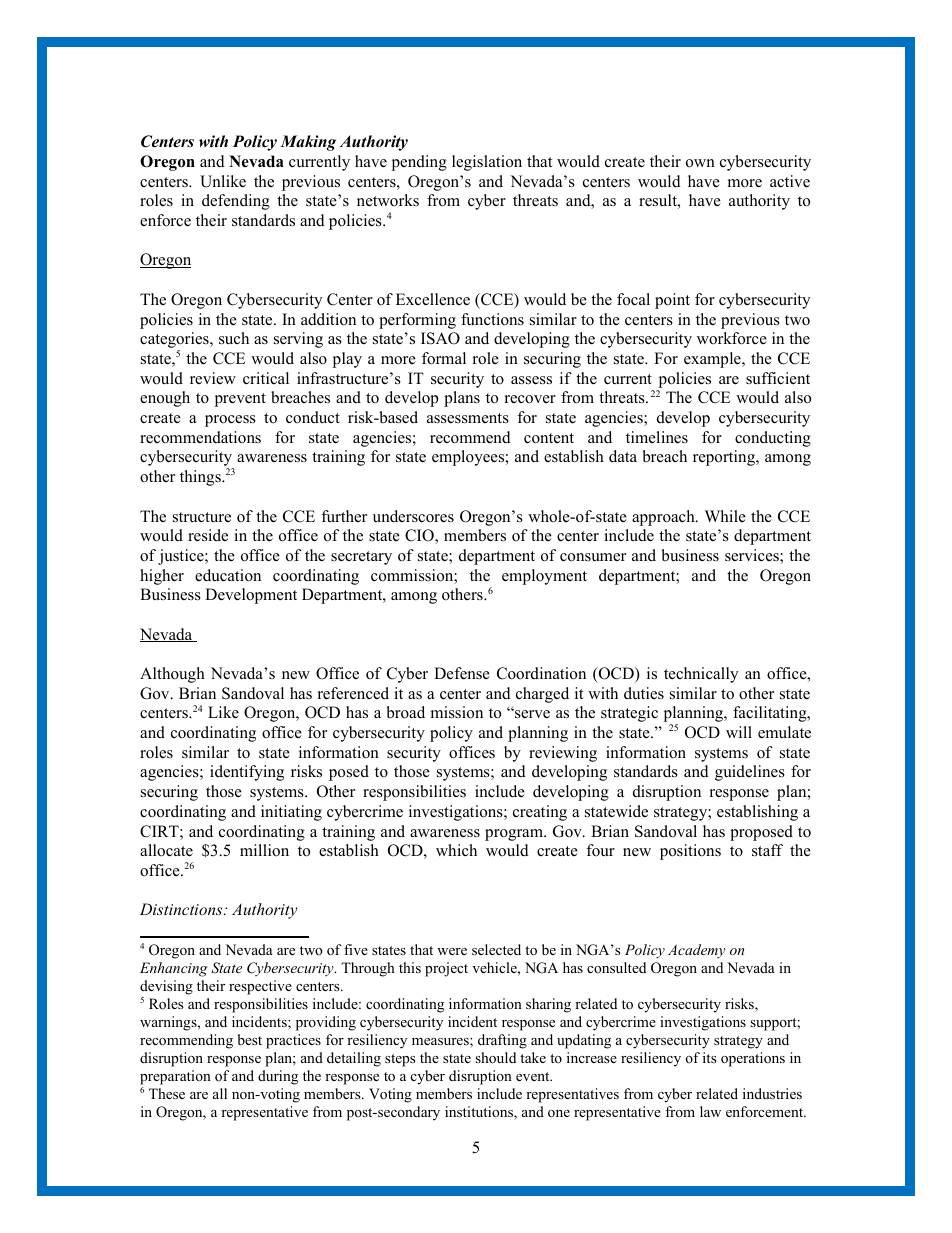 This image has height=1233, width=952. I want to click on positions, so click(690, 852).
